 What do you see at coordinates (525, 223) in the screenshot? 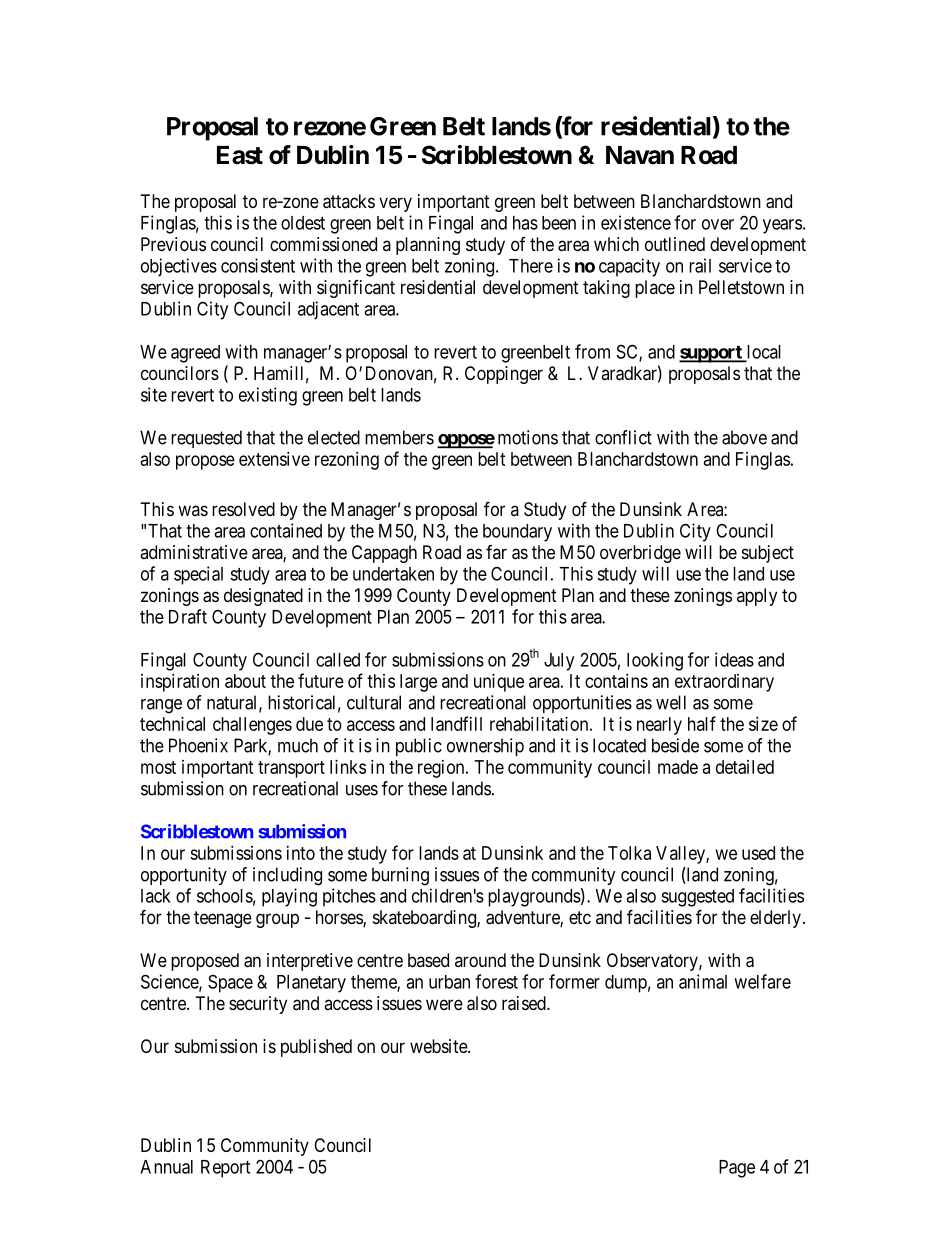
I see `has` at bounding box center [525, 223].
